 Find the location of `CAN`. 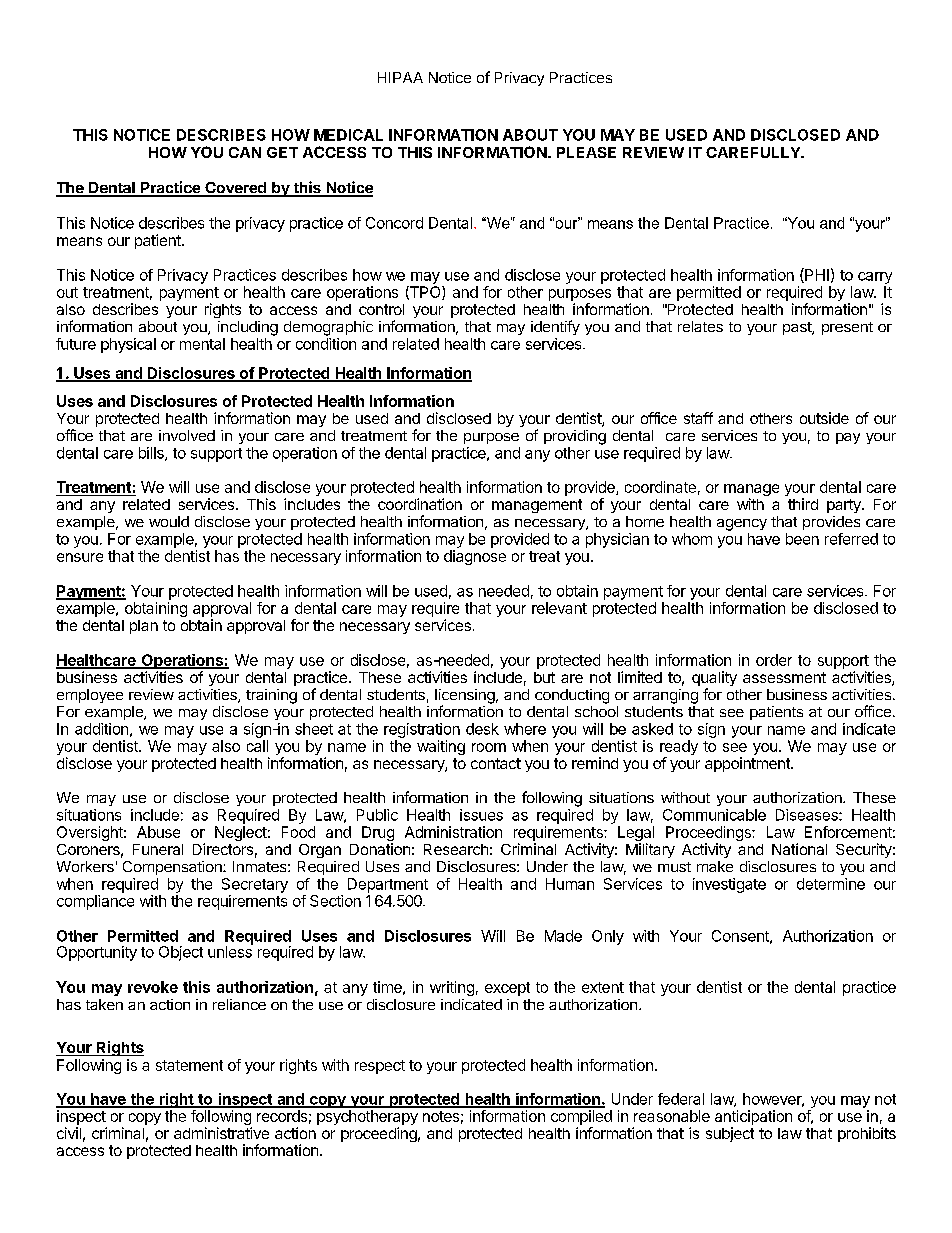

CAN is located at coordinates (245, 152).
